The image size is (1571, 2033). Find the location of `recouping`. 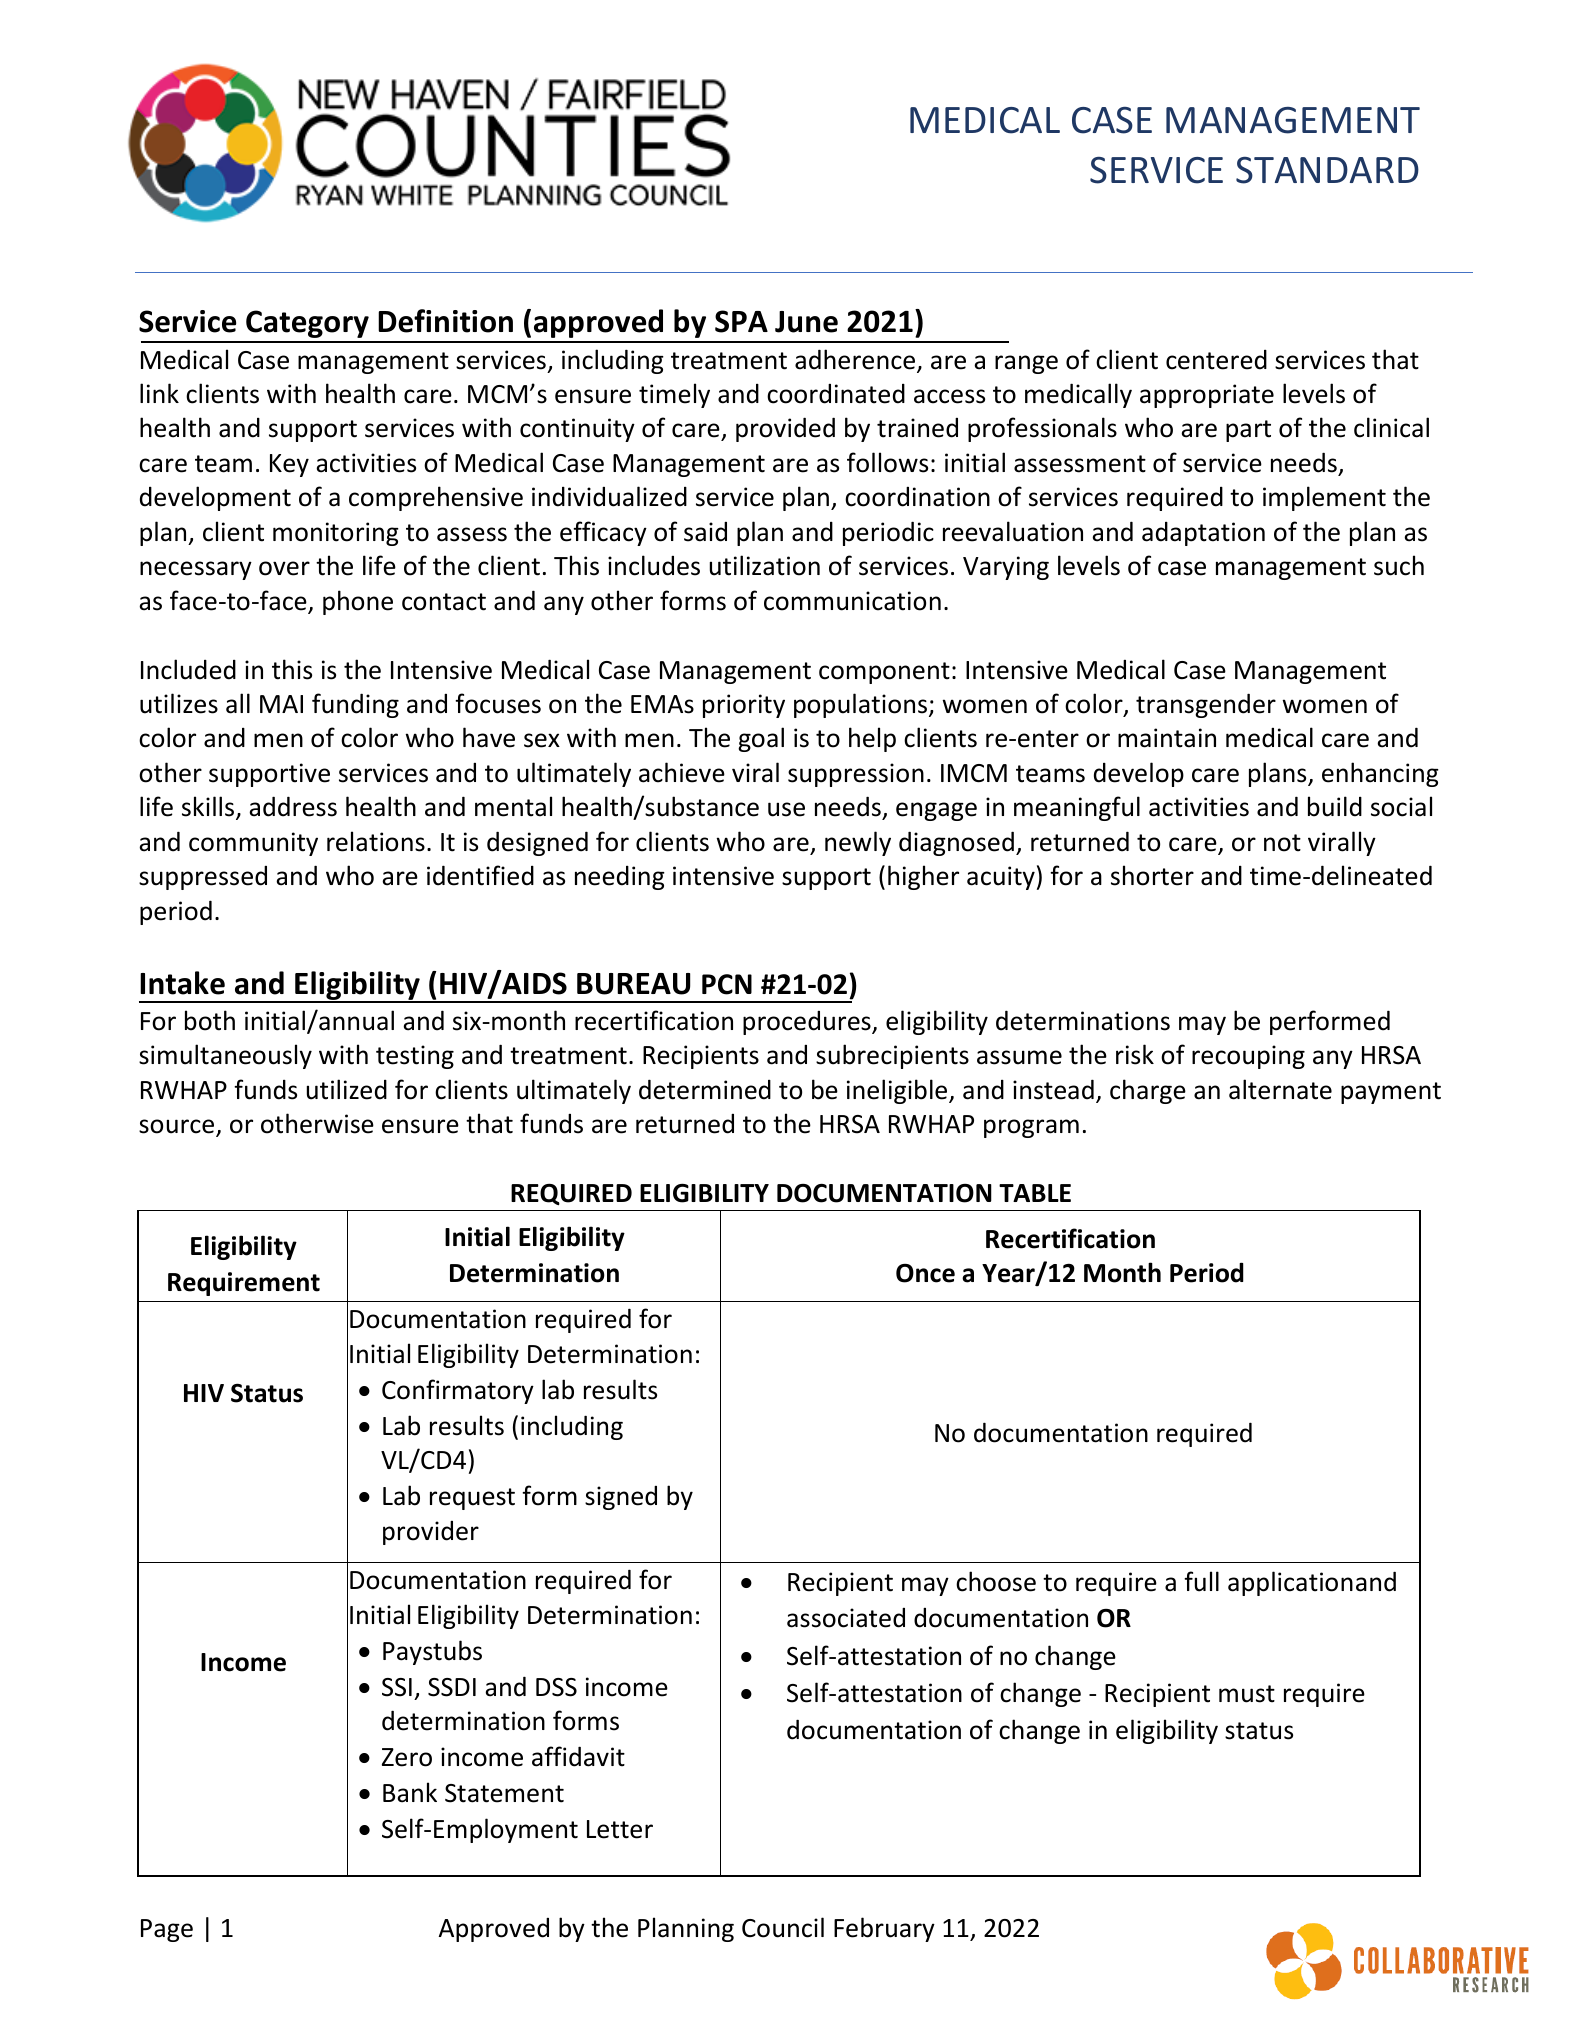

recouping is located at coordinates (1248, 1057).
